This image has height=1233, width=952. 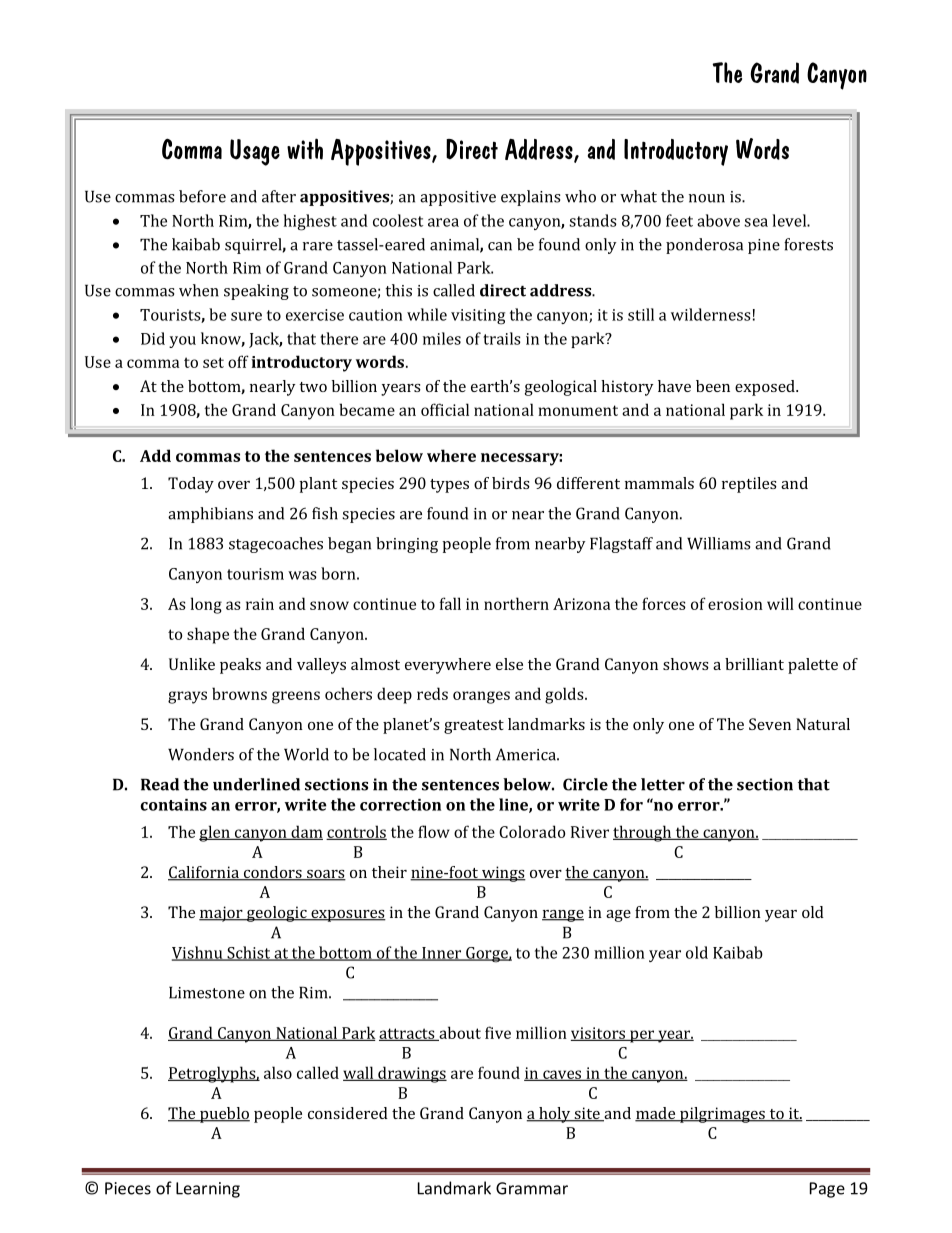 I want to click on Learning, so click(x=208, y=1190).
